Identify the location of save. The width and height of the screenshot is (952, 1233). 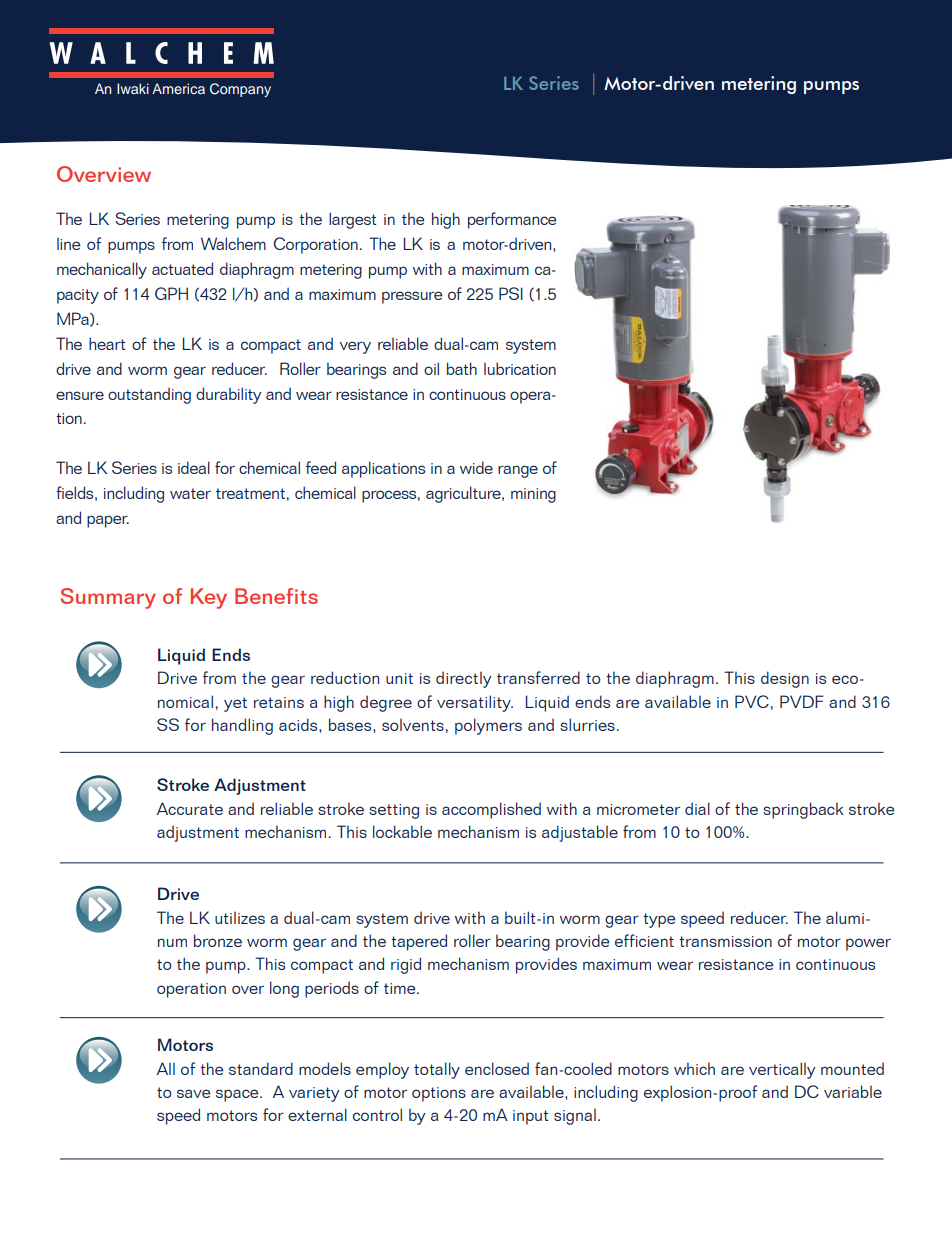
(193, 1093).
